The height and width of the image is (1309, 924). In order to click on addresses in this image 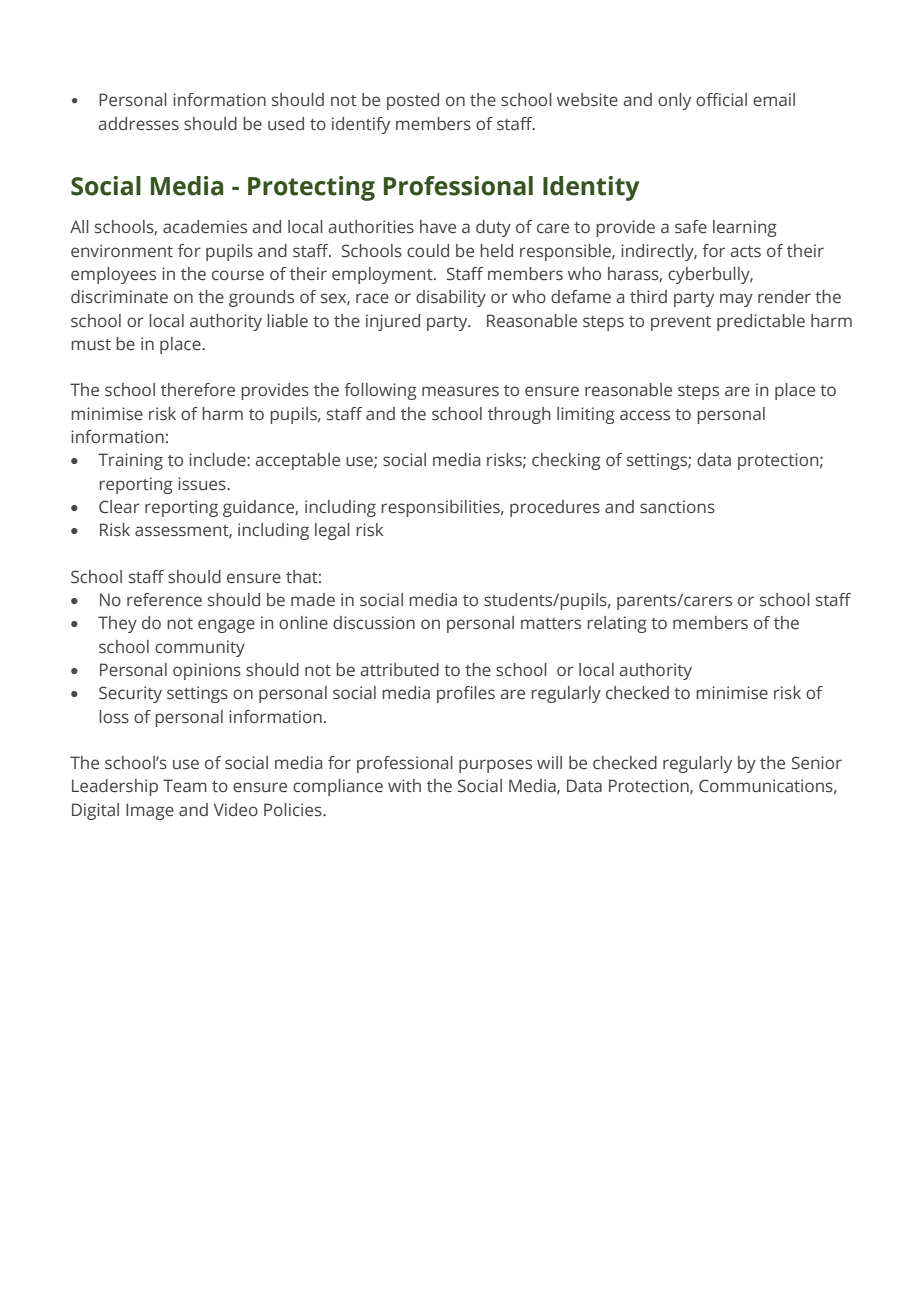, I will do `click(138, 124)`.
